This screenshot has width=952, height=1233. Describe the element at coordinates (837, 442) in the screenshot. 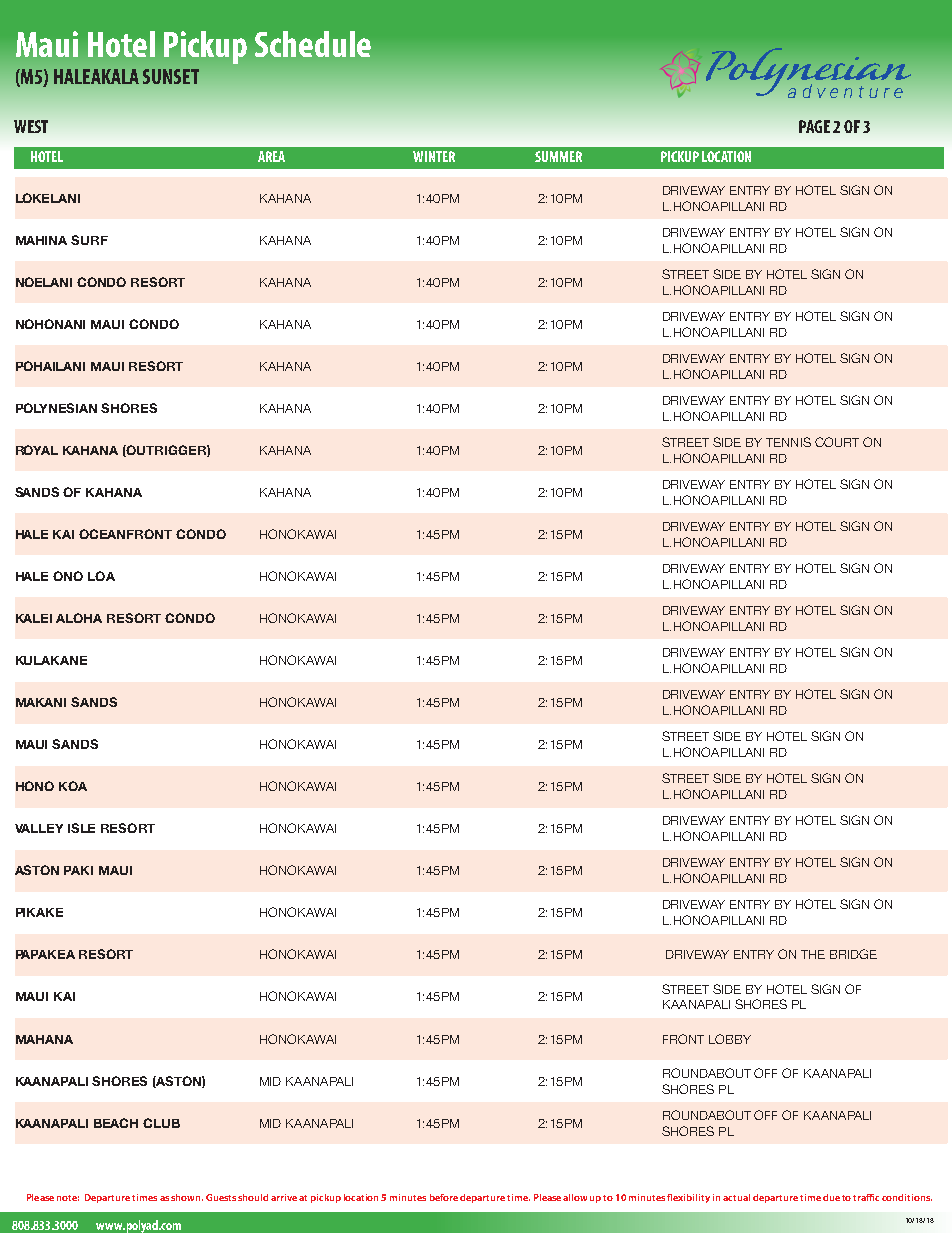

I see `COURT` at that location.
